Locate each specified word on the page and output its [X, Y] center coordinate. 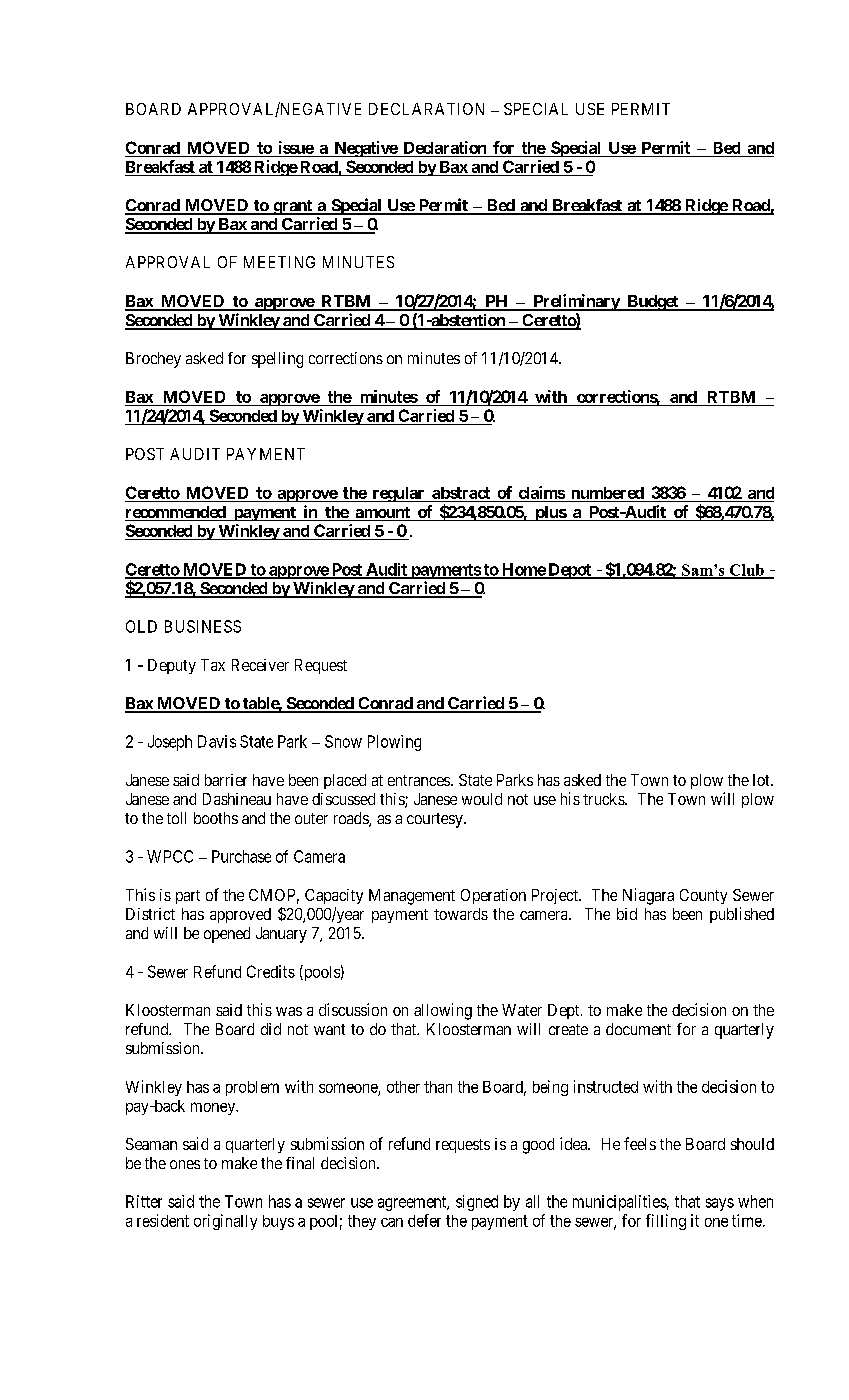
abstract [461, 493]
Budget [653, 303]
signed [477, 1203]
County [703, 896]
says [720, 1204]
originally [225, 1222]
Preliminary [576, 302]
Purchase [241, 856]
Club [746, 571]
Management [412, 897]
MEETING [279, 262]
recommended [176, 513]
